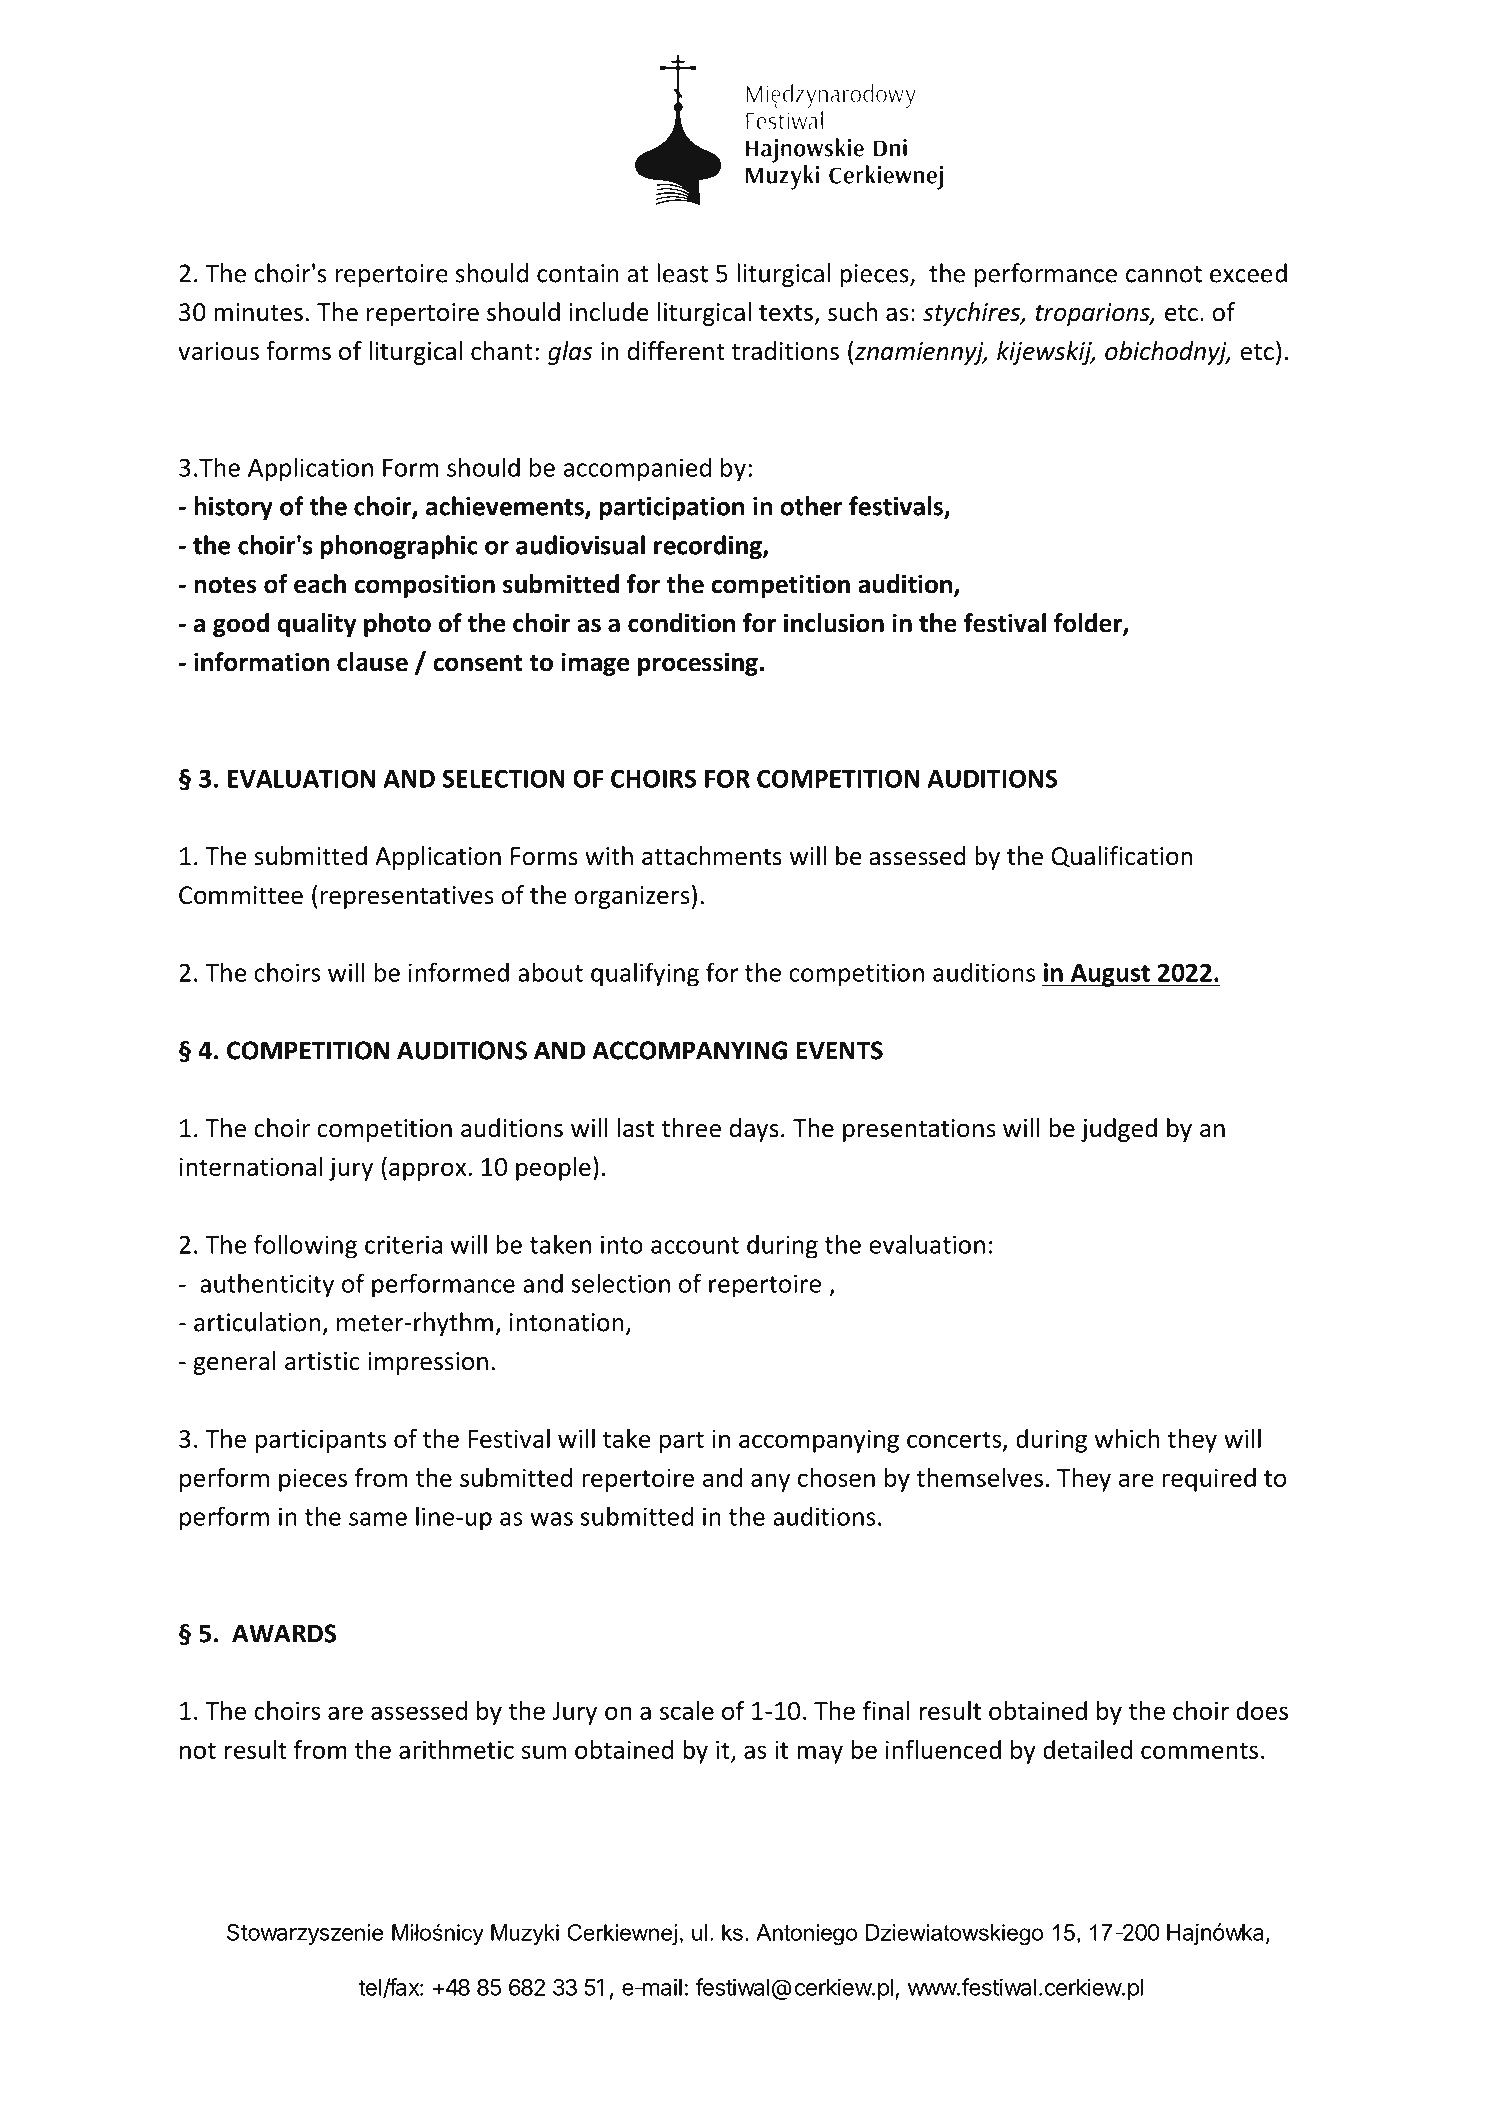 The image size is (1497, 2118). I want to click on representatives, so click(407, 897).
